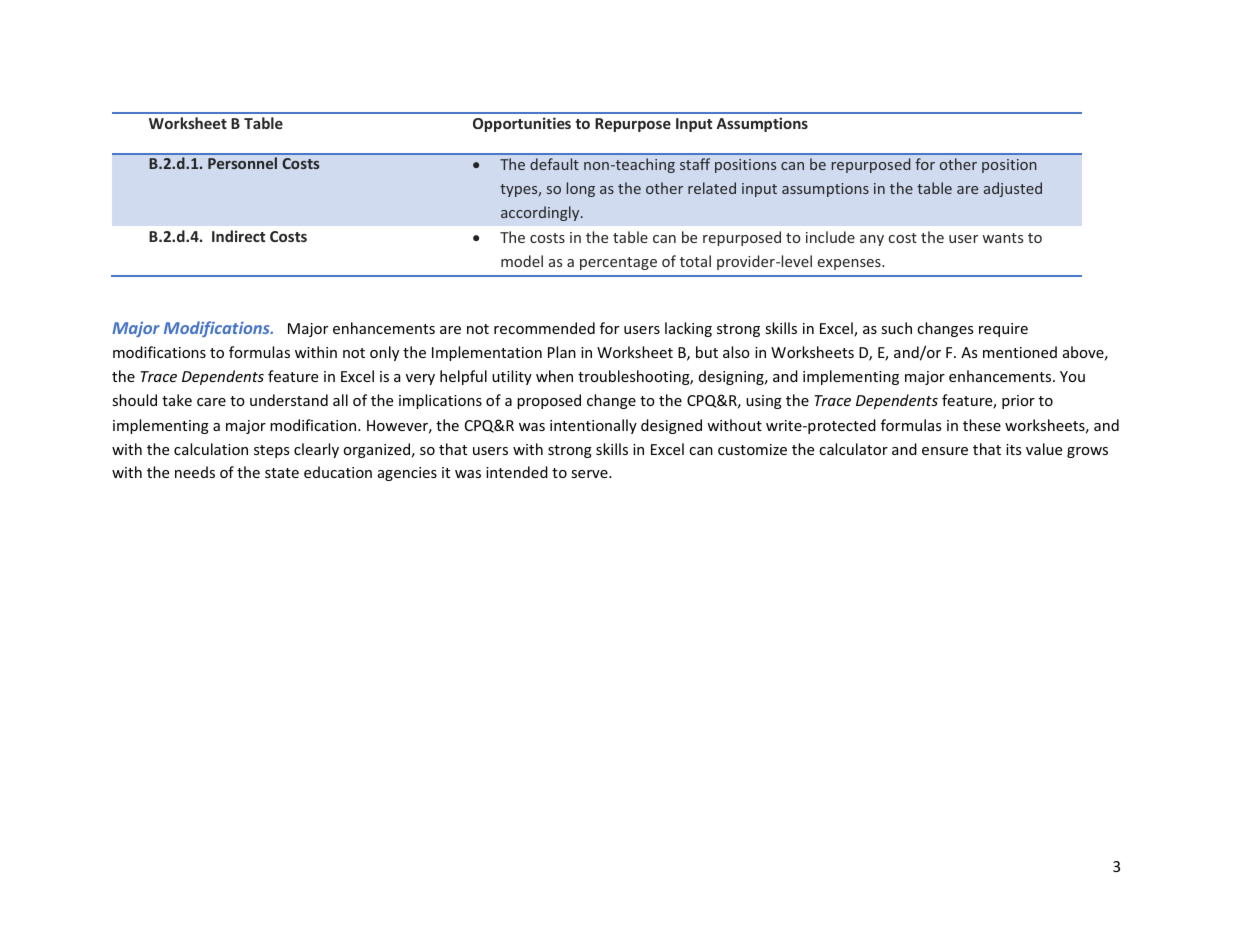 This image has width=1233, height=952. Describe the element at coordinates (289, 400) in the image. I see `understand` at that location.
